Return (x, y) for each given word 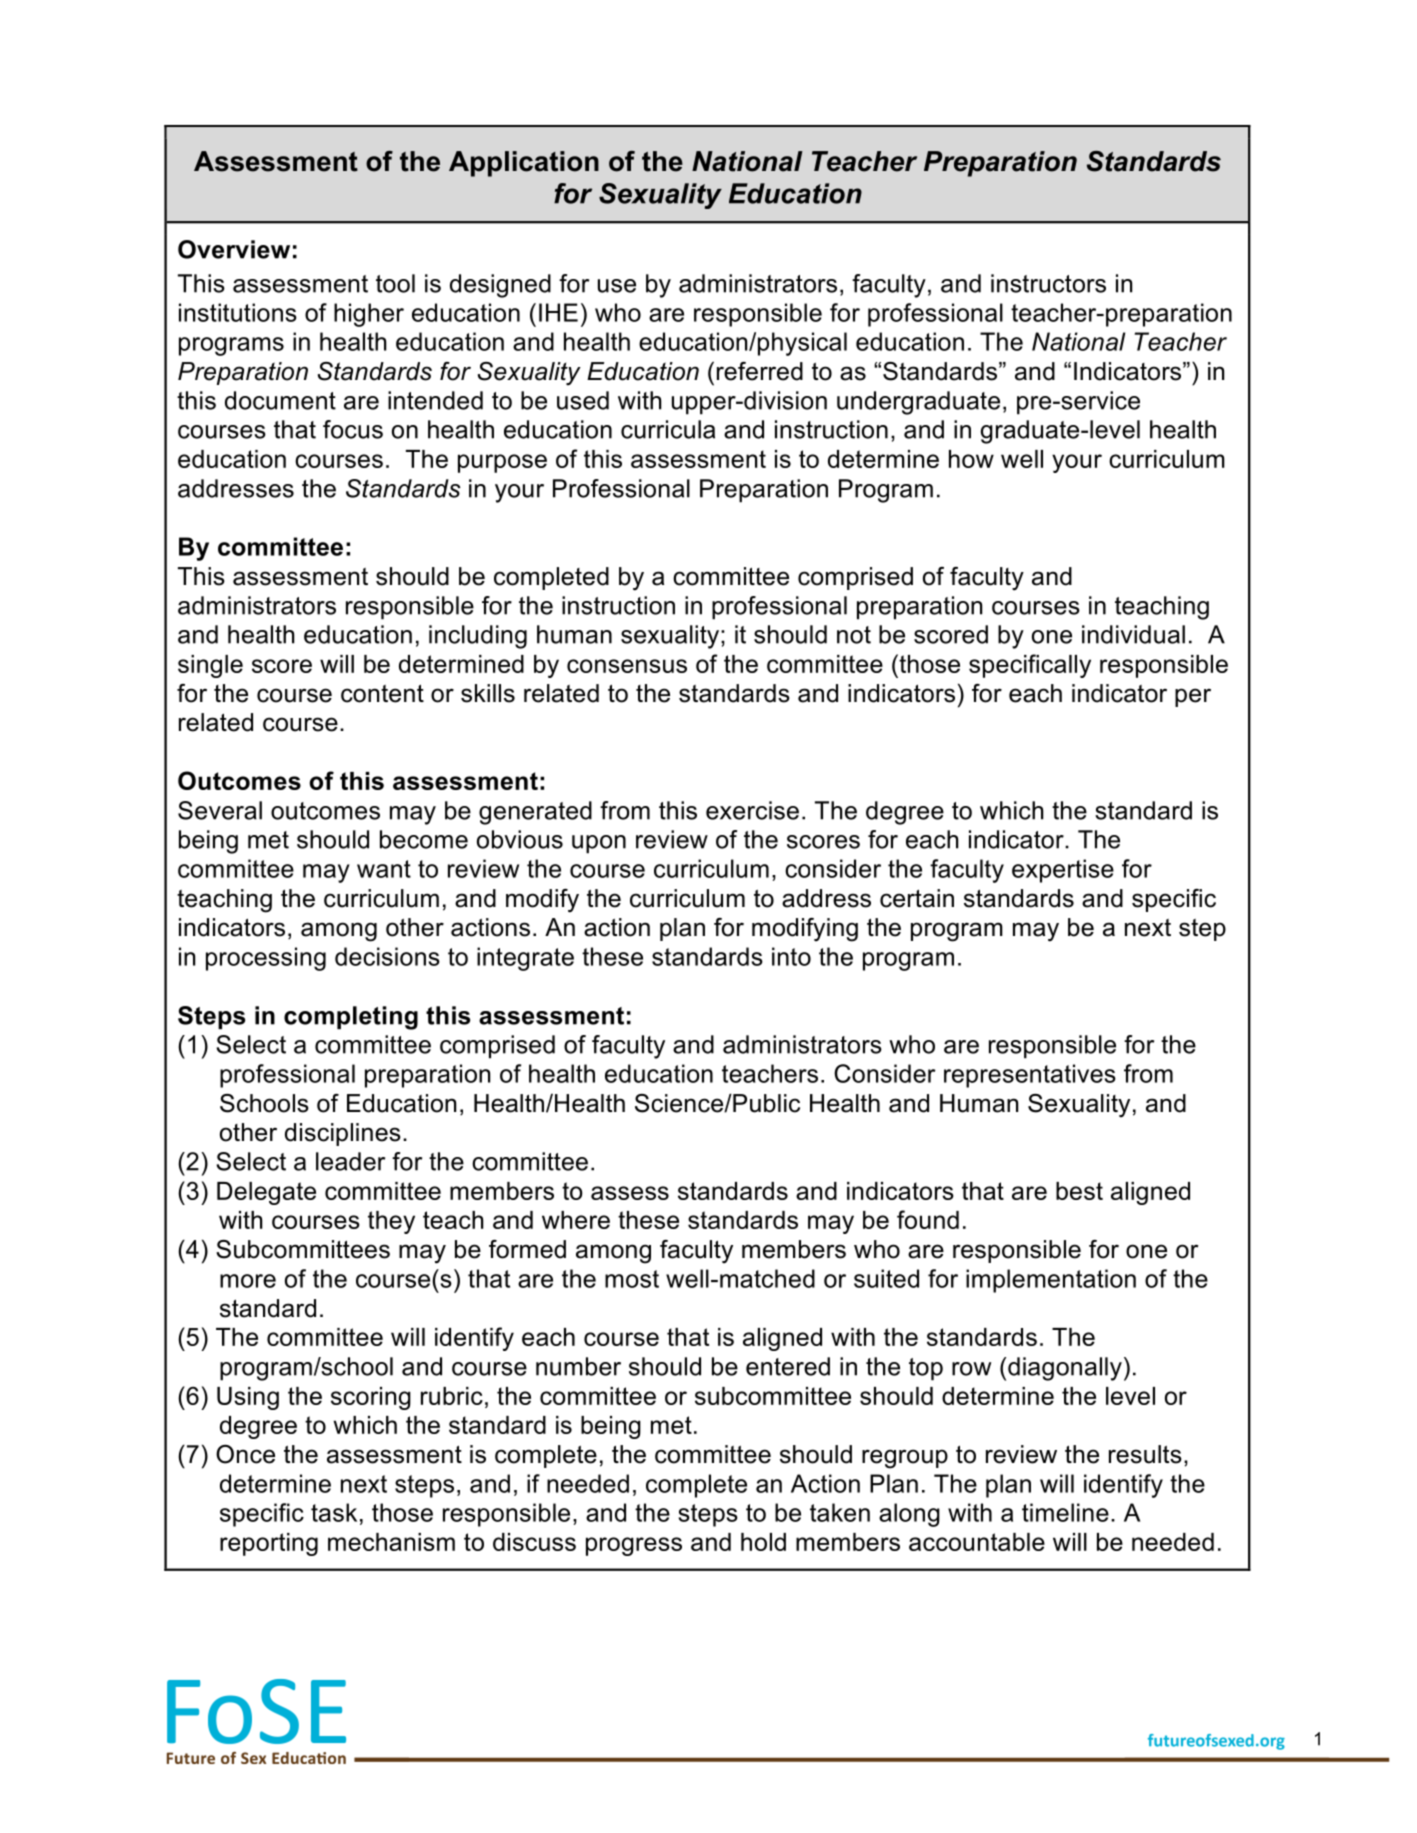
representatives (1030, 1076)
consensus (627, 666)
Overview (234, 249)
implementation (1051, 1281)
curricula (668, 429)
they (391, 1222)
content (382, 693)
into (791, 956)
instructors (1048, 283)
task (334, 1512)
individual (1133, 634)
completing (351, 1018)
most (632, 1279)
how (971, 459)
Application (524, 164)
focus (353, 429)
